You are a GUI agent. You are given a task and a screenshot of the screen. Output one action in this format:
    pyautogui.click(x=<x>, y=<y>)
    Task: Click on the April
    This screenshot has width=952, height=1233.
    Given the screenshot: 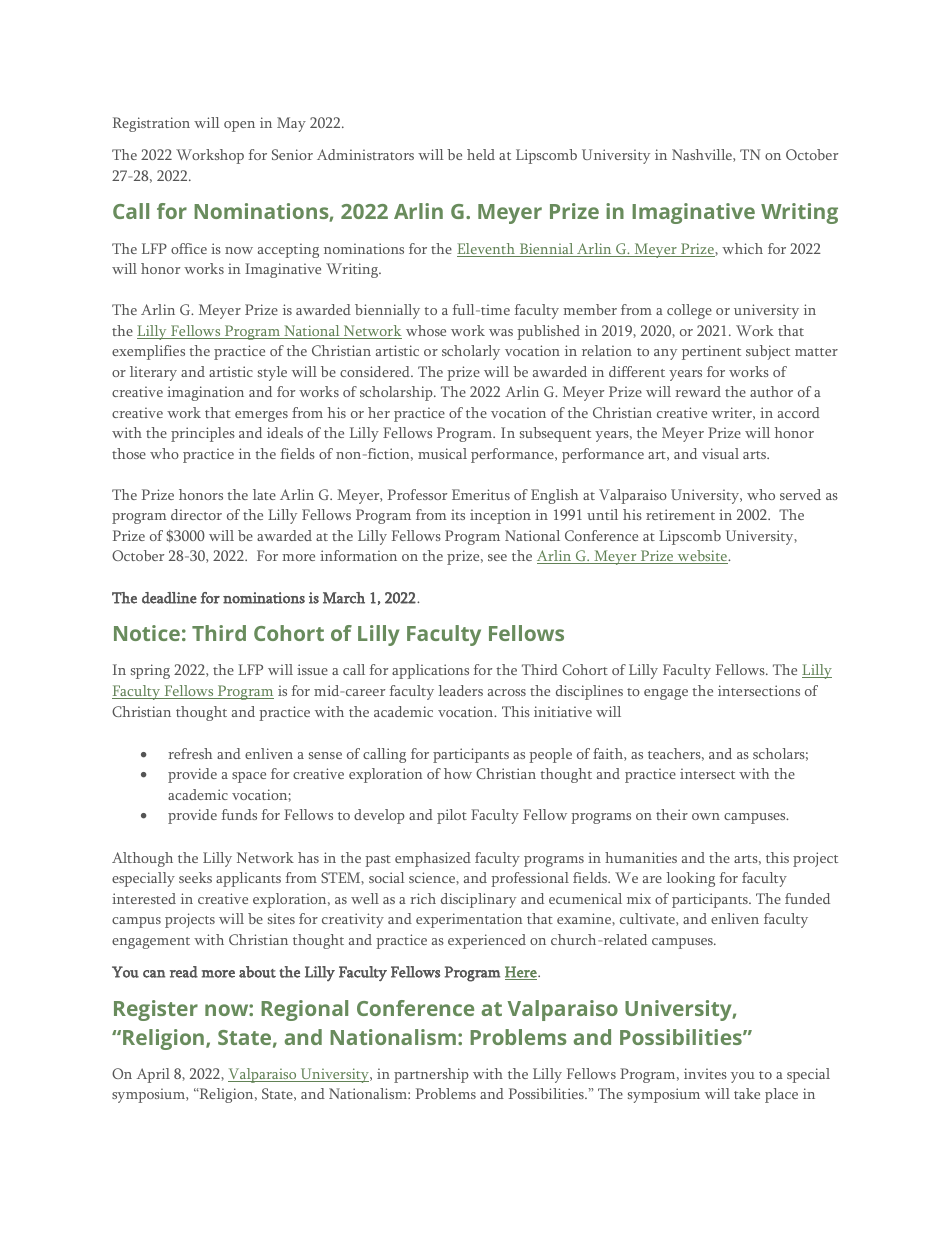 What is the action you would take?
    pyautogui.click(x=153, y=1075)
